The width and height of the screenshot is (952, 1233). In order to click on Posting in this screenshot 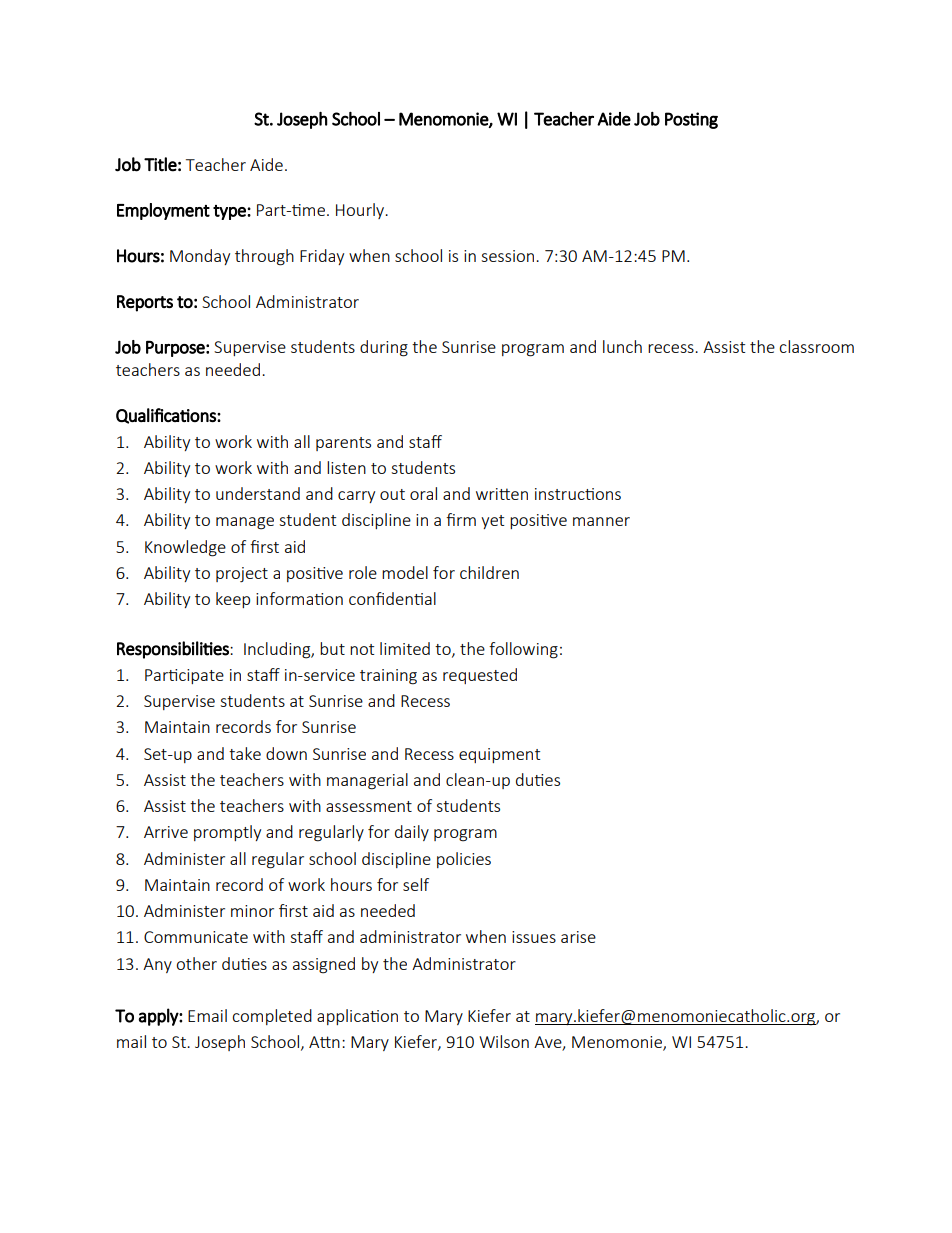, I will do `click(691, 120)`.
